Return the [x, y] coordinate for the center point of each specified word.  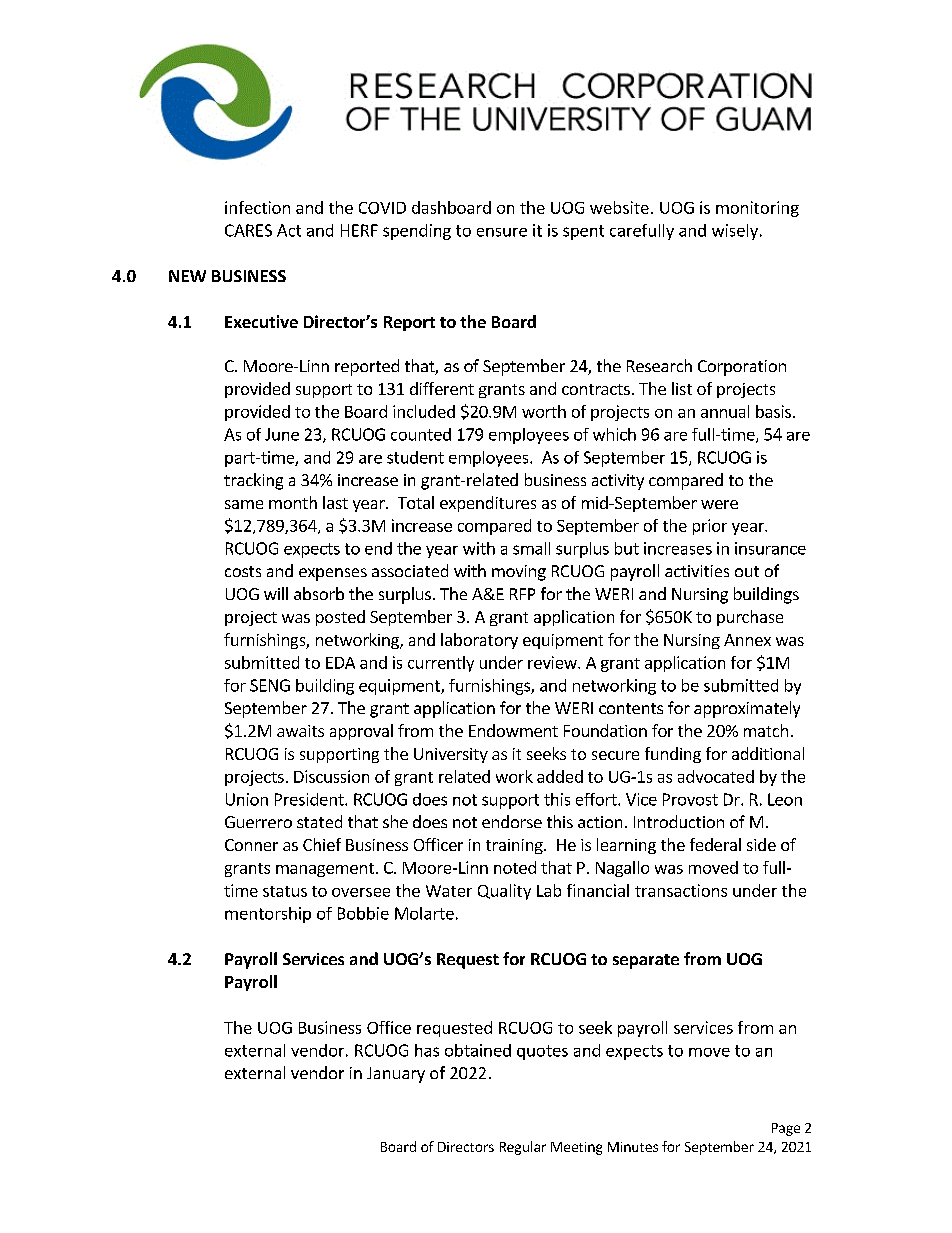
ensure [502, 232]
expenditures [488, 504]
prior [710, 527]
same [244, 504]
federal [715, 844]
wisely [735, 232]
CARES [248, 230]
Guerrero [258, 822]
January [396, 1075]
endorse [512, 821]
